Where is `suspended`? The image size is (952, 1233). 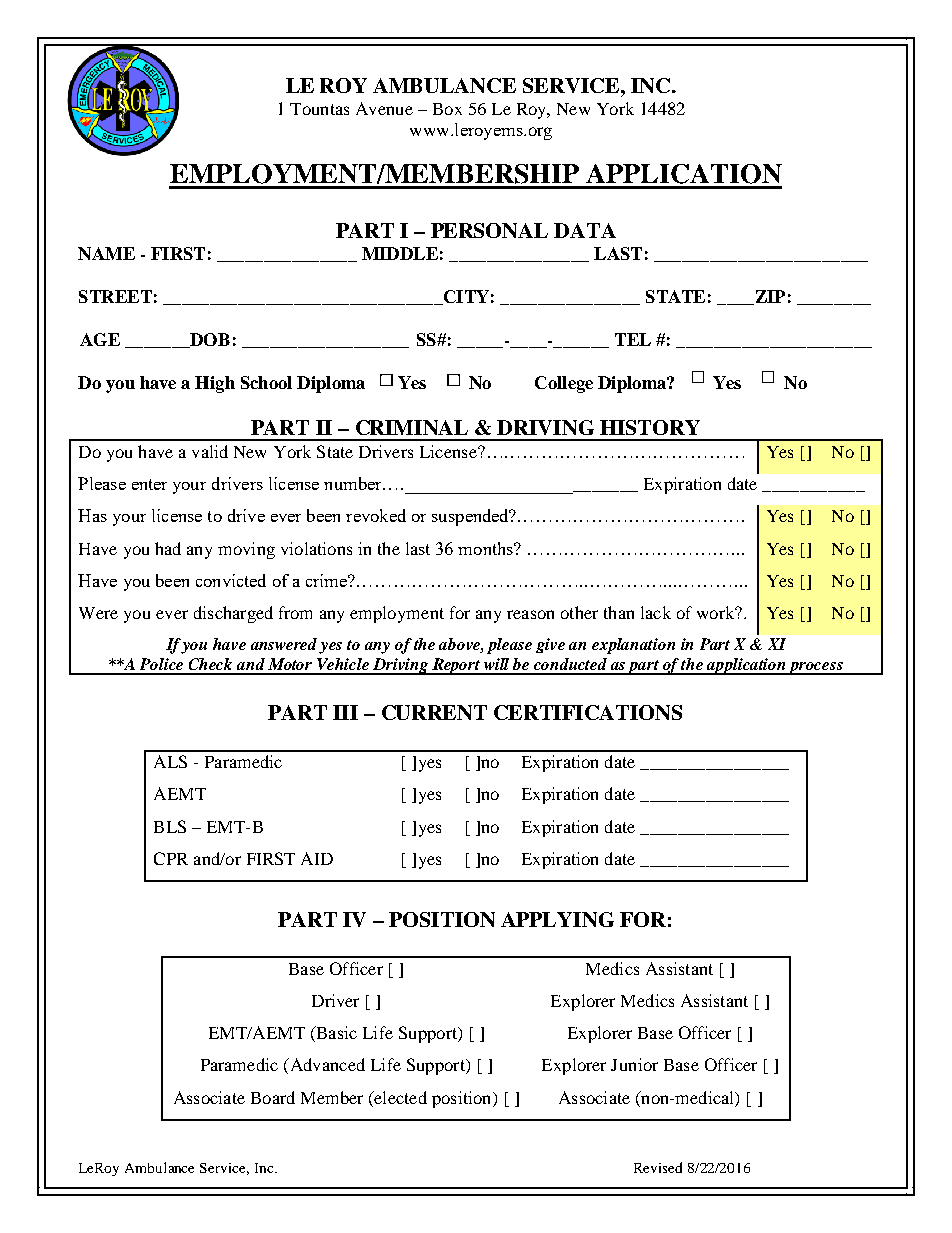 suspended is located at coordinates (471, 517).
